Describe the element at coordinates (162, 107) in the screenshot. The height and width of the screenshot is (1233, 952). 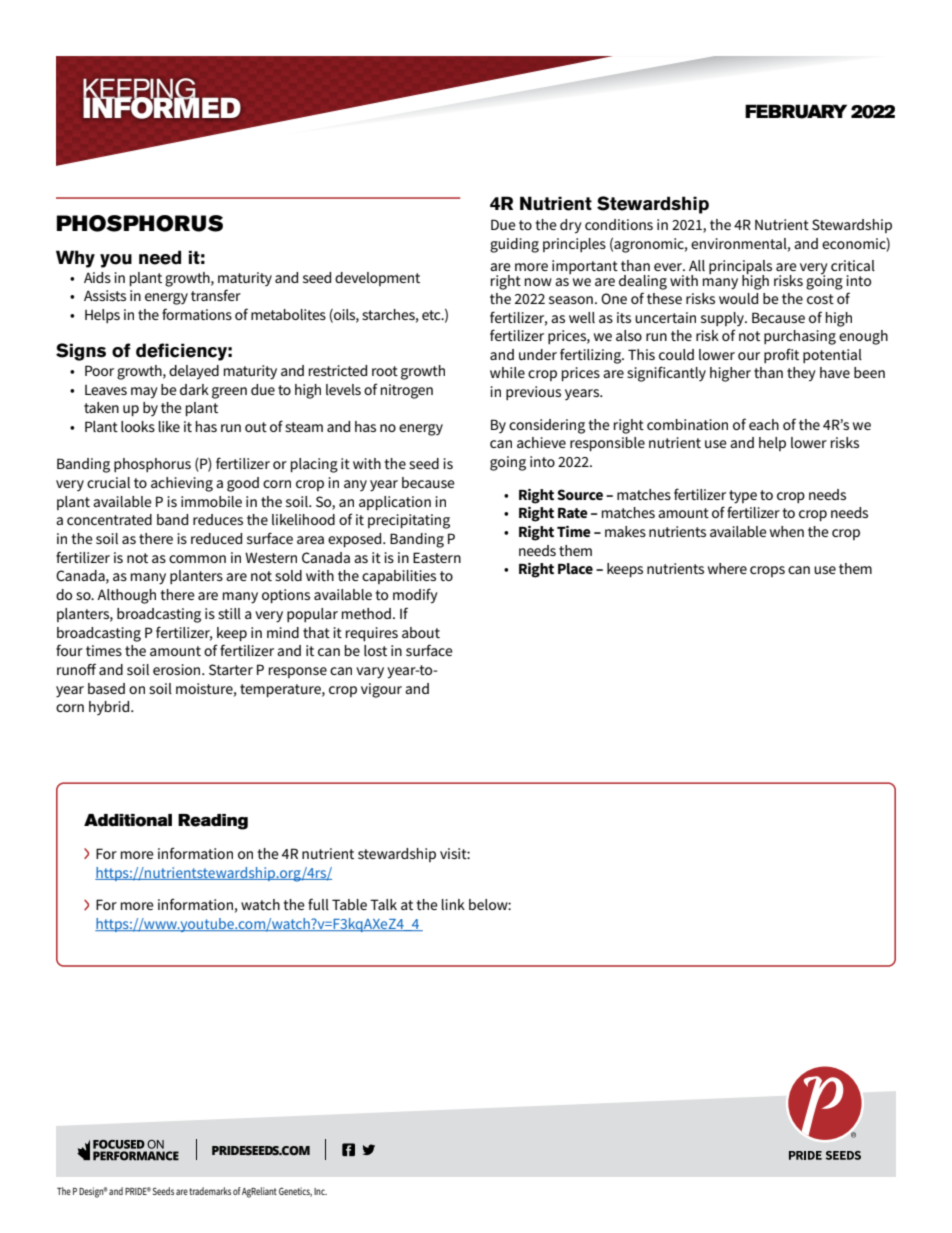
I see `INFORMED` at that location.
